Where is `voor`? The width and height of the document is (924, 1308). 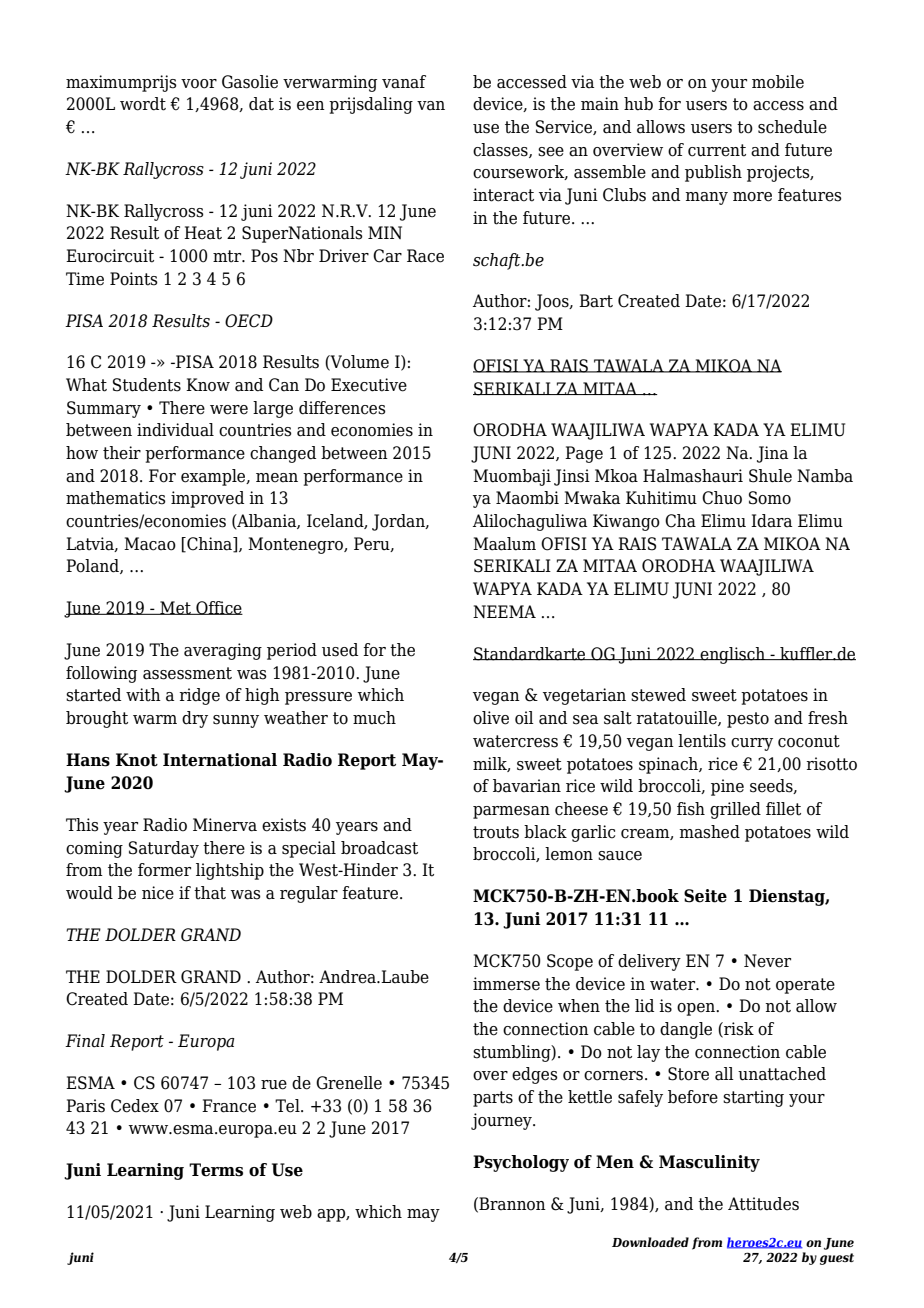 voor is located at coordinates (199, 84).
